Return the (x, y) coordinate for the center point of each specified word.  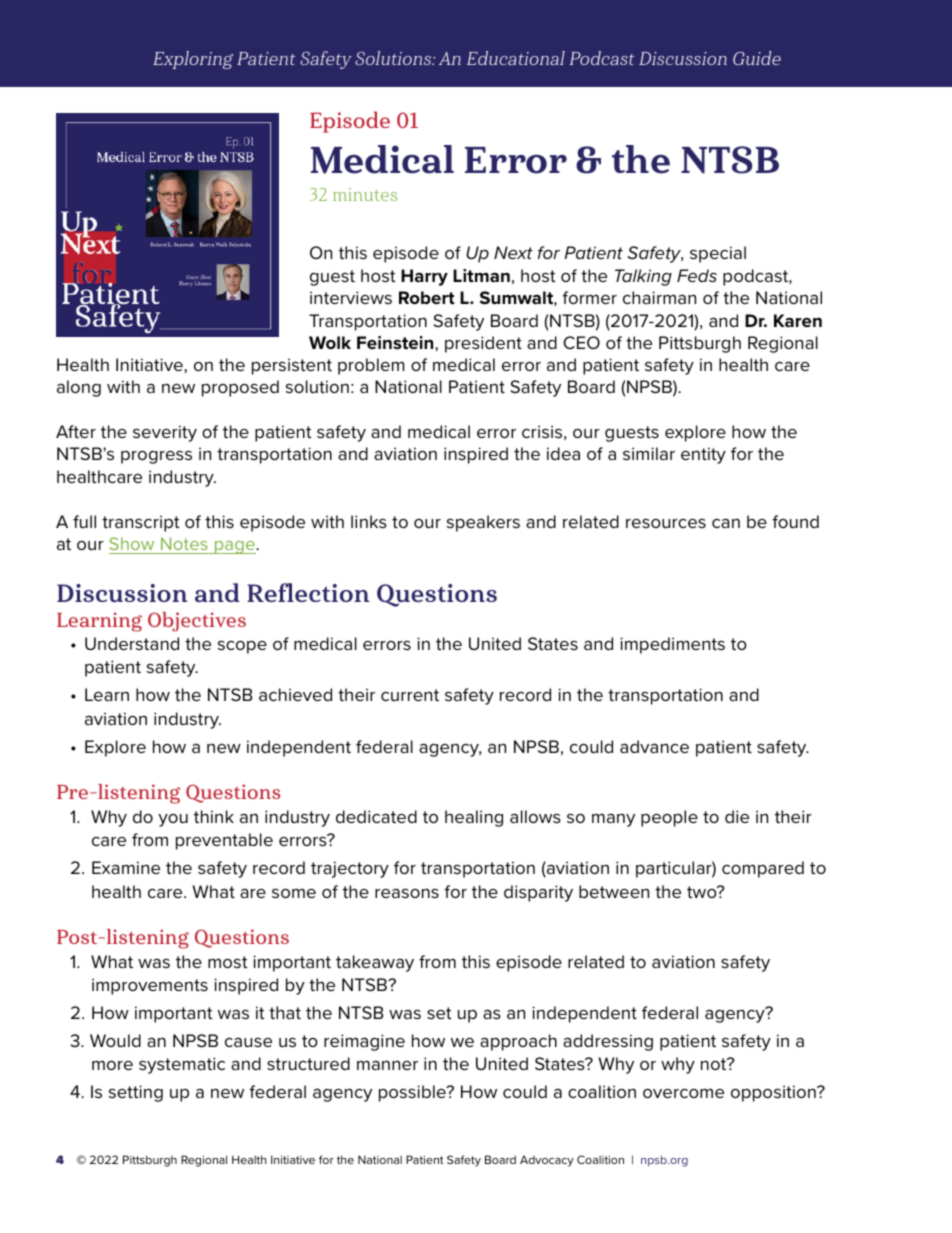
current (410, 695)
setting (136, 1093)
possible (413, 1093)
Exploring (193, 60)
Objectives (197, 622)
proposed (240, 388)
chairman (659, 297)
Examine (126, 867)
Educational (516, 58)
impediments (672, 645)
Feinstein (396, 343)
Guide (757, 58)
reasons (407, 893)
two (703, 892)
